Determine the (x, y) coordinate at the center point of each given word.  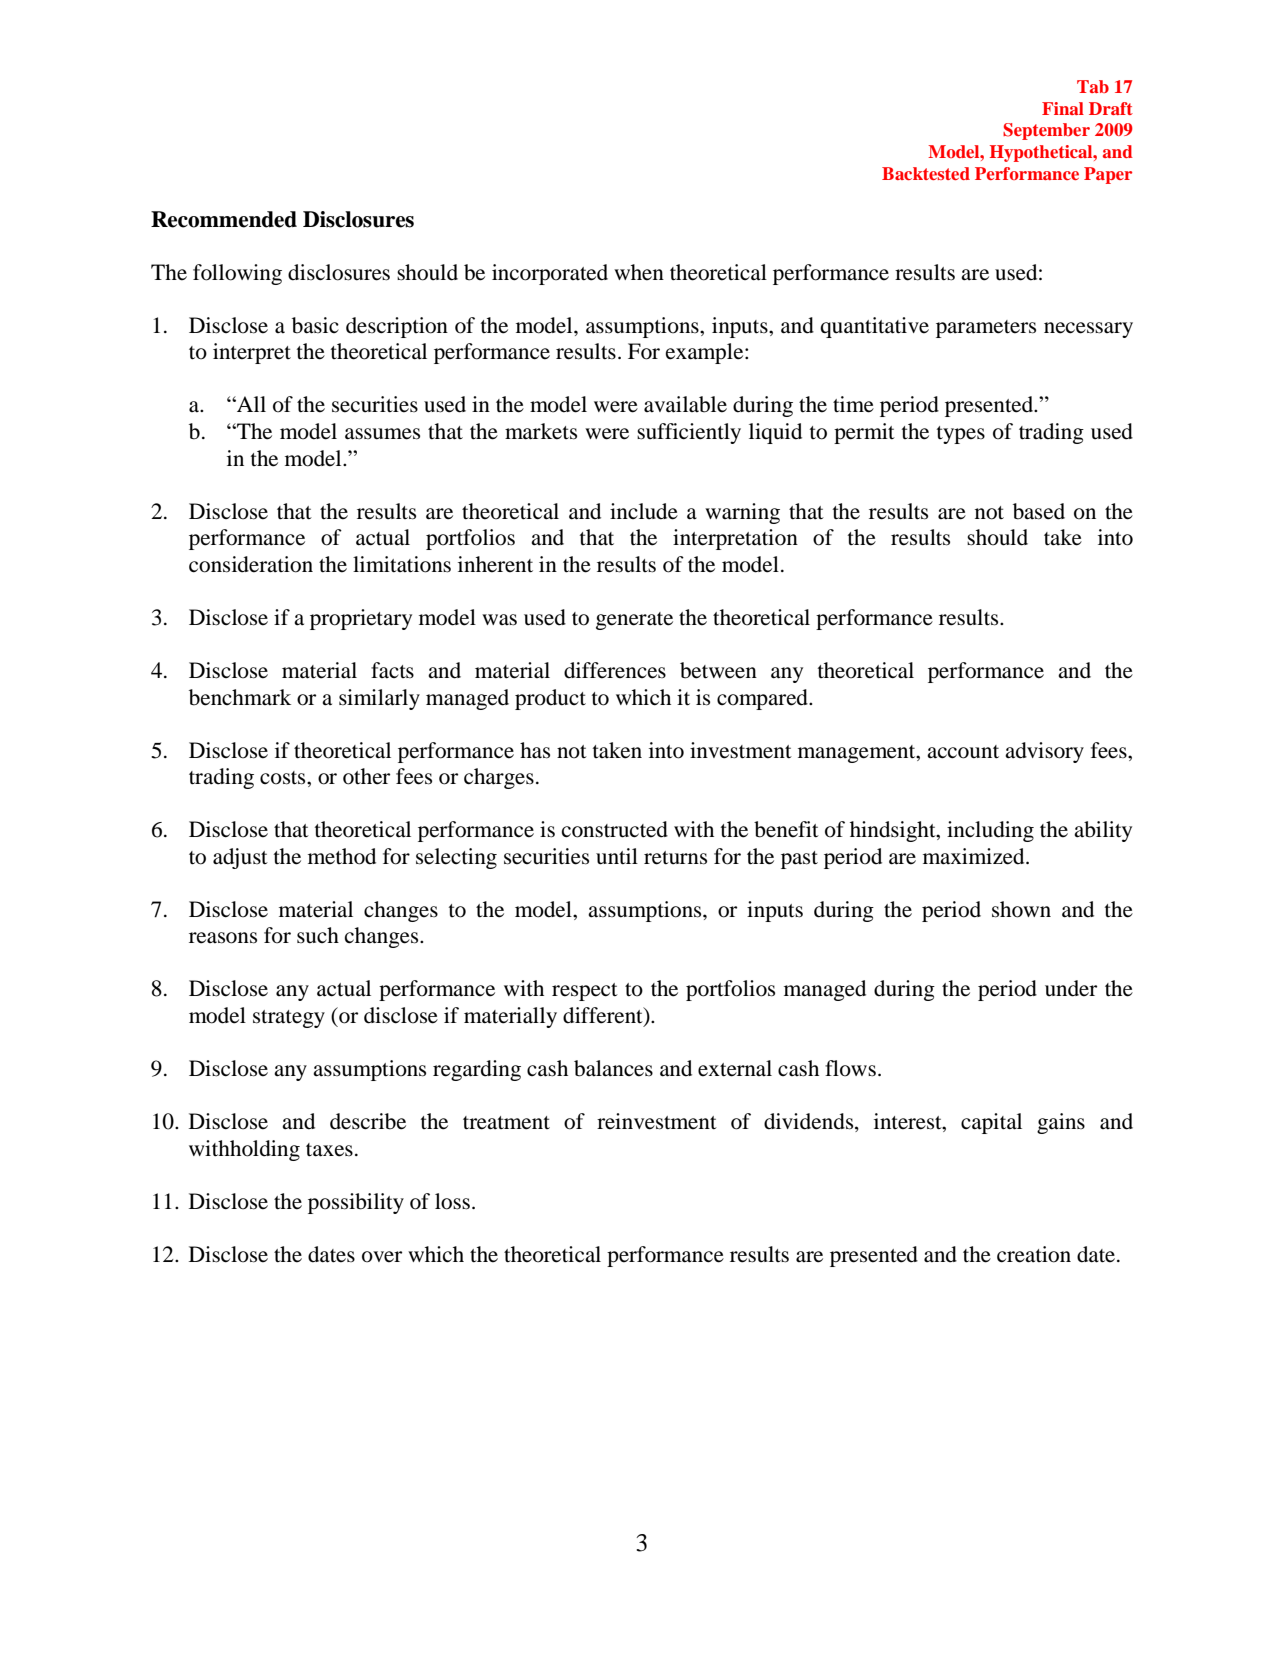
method (342, 856)
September (1046, 131)
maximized (975, 856)
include (644, 511)
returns (675, 858)
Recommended (224, 219)
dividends (810, 1122)
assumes (382, 434)
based (1039, 511)
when (639, 272)
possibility (356, 1203)
